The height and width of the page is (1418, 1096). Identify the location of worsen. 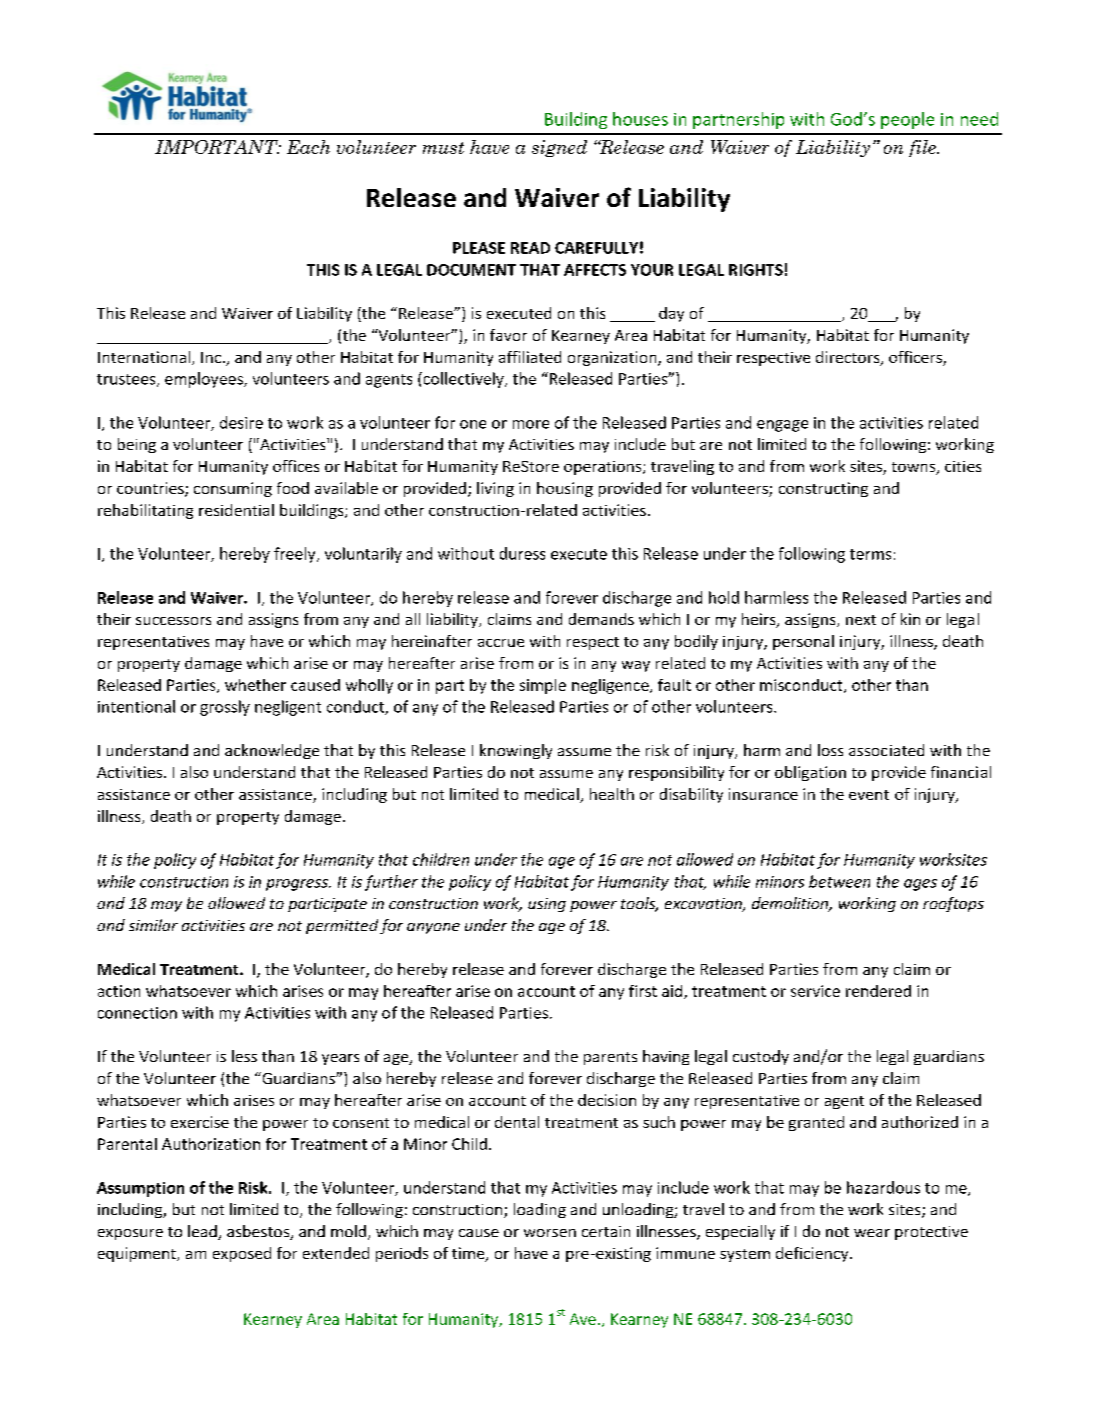
(550, 1233).
